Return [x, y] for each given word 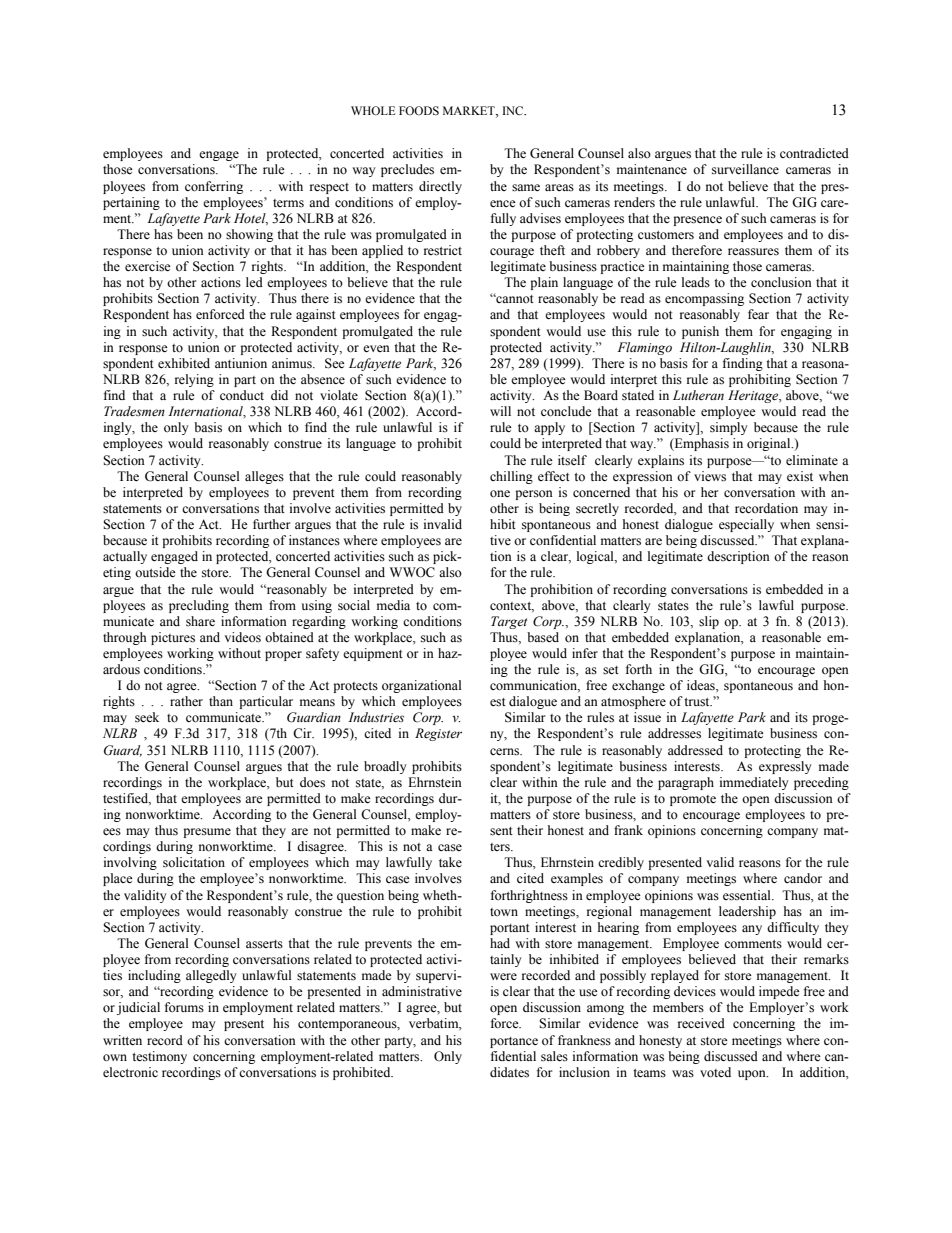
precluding [199, 606]
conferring [214, 187]
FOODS [419, 110]
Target [509, 622]
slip [709, 622]
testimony [159, 1057]
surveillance [745, 169]
